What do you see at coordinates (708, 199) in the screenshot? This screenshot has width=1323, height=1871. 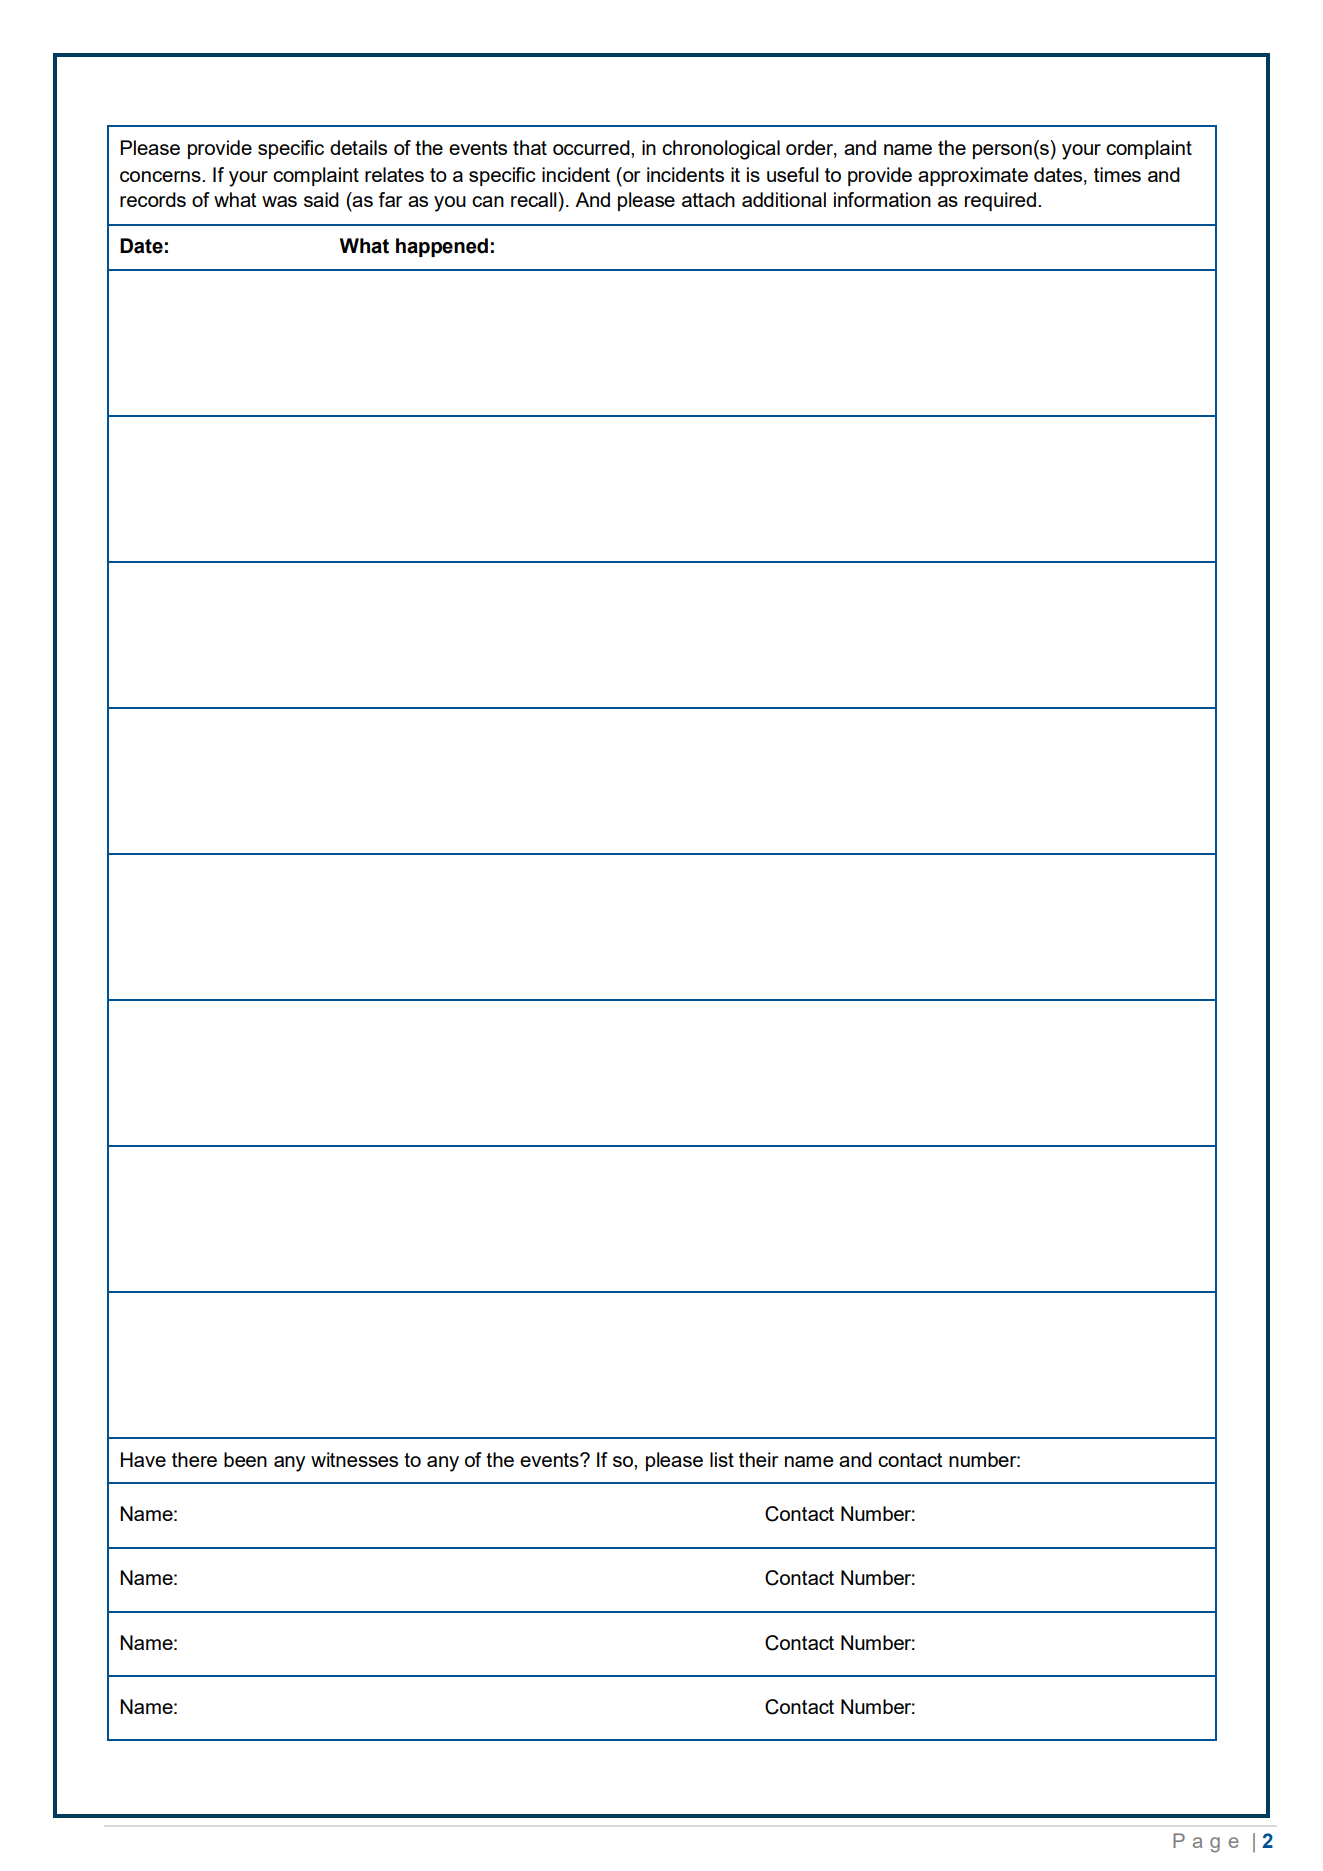 I see `attach` at bounding box center [708, 199].
